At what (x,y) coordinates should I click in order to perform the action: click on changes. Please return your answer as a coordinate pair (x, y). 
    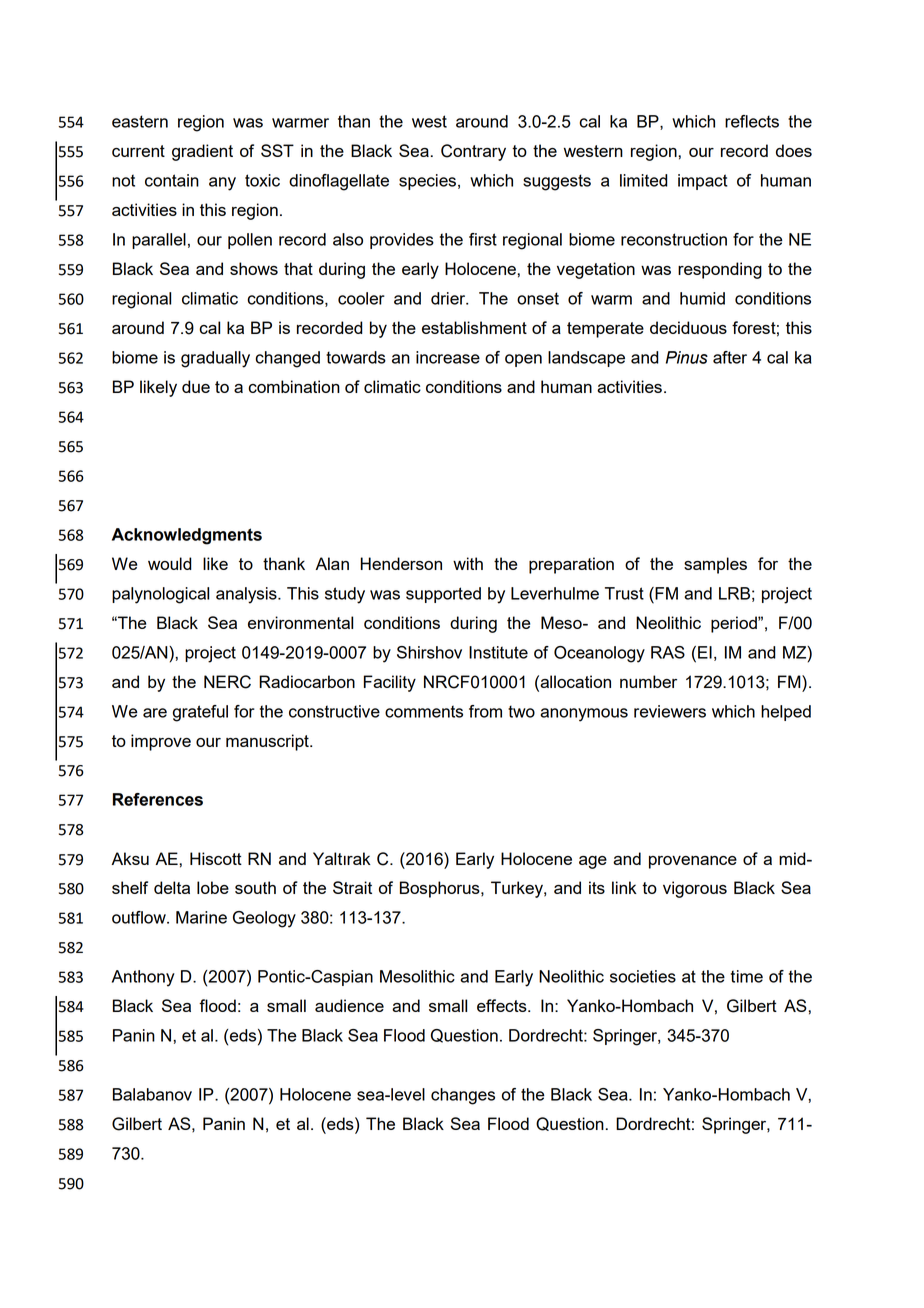
    Looking at the image, I should click on (463, 1096).
